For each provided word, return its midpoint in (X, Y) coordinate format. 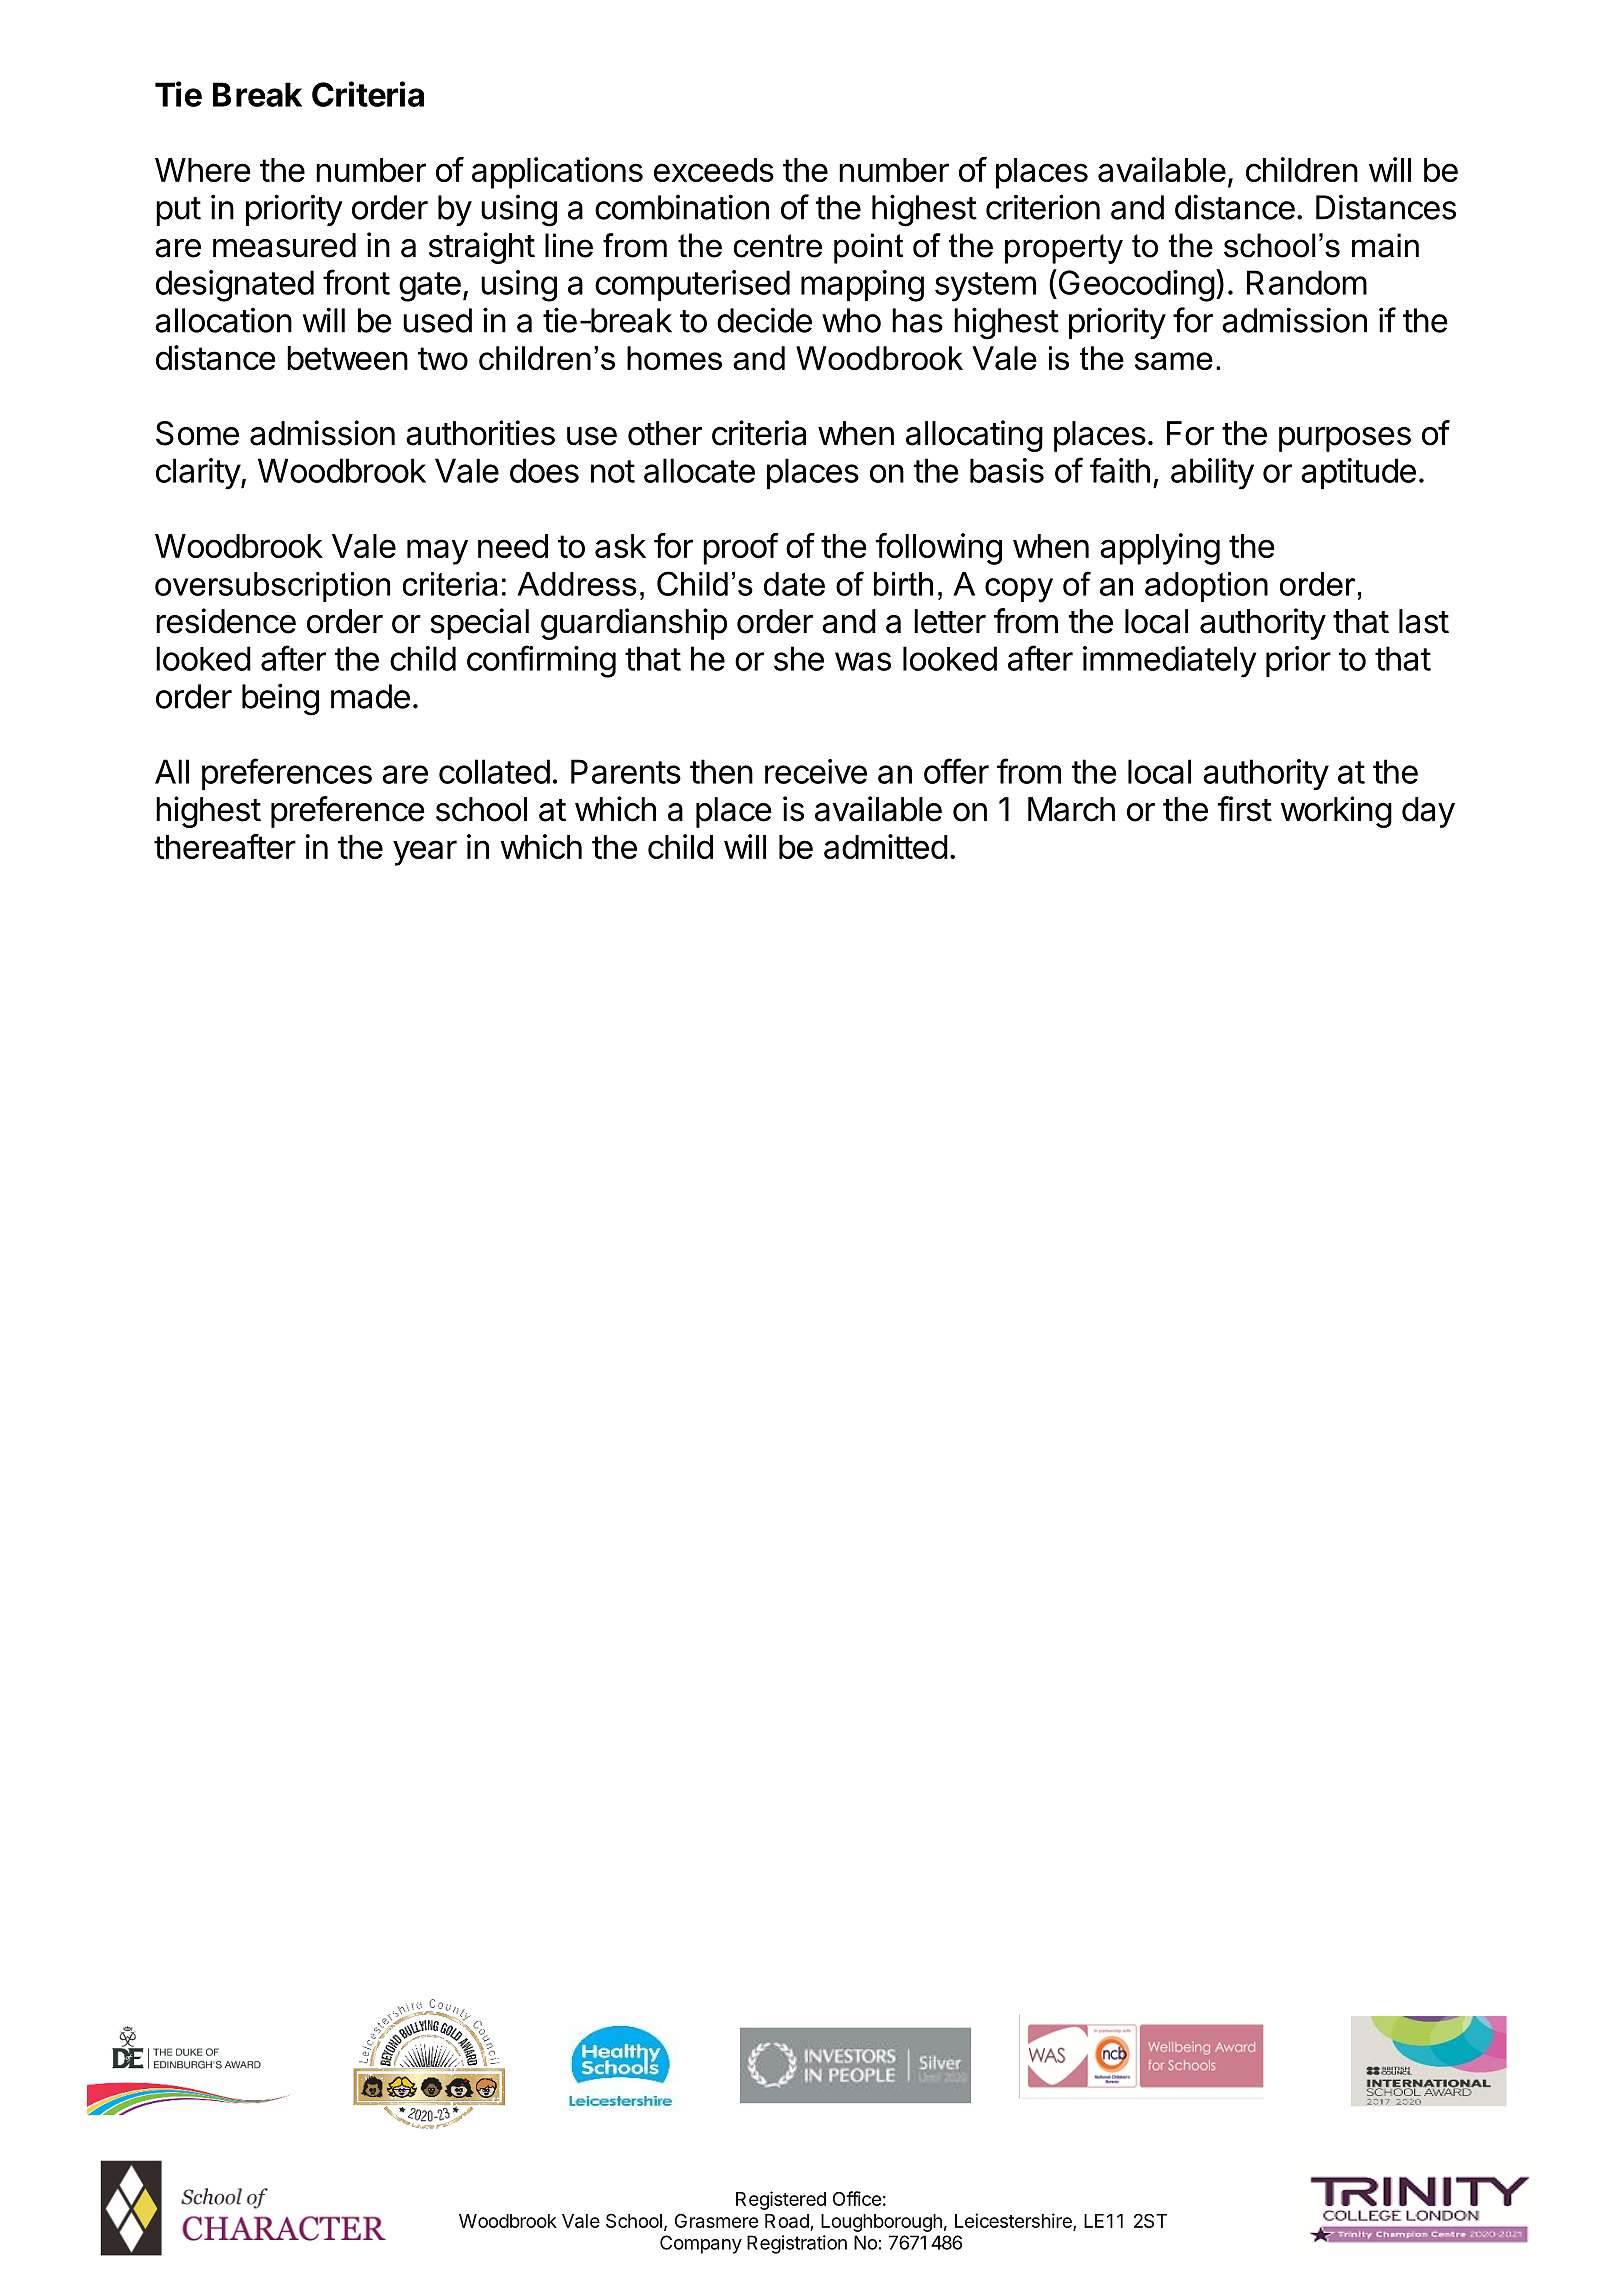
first (1245, 809)
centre (777, 246)
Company (701, 2244)
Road (787, 2221)
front (356, 282)
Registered (781, 2200)
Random (1307, 282)
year (425, 853)
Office (857, 2198)
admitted (886, 846)
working (1336, 812)
